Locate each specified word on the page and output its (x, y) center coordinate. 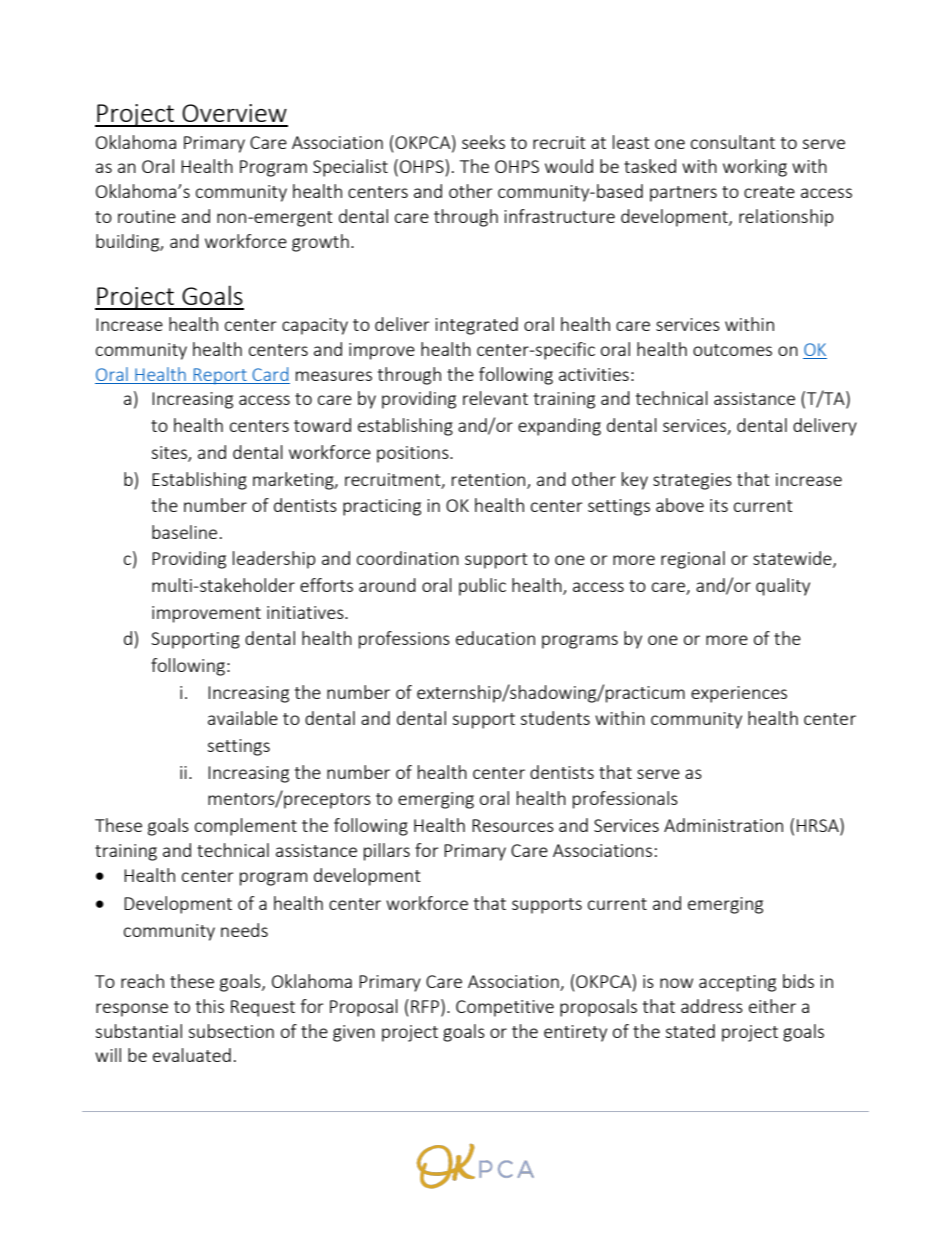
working (755, 168)
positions (414, 454)
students (555, 718)
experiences (739, 694)
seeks (483, 142)
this (210, 1006)
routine (147, 216)
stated (690, 1031)
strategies (692, 481)
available (243, 718)
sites (170, 453)
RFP (426, 1006)
